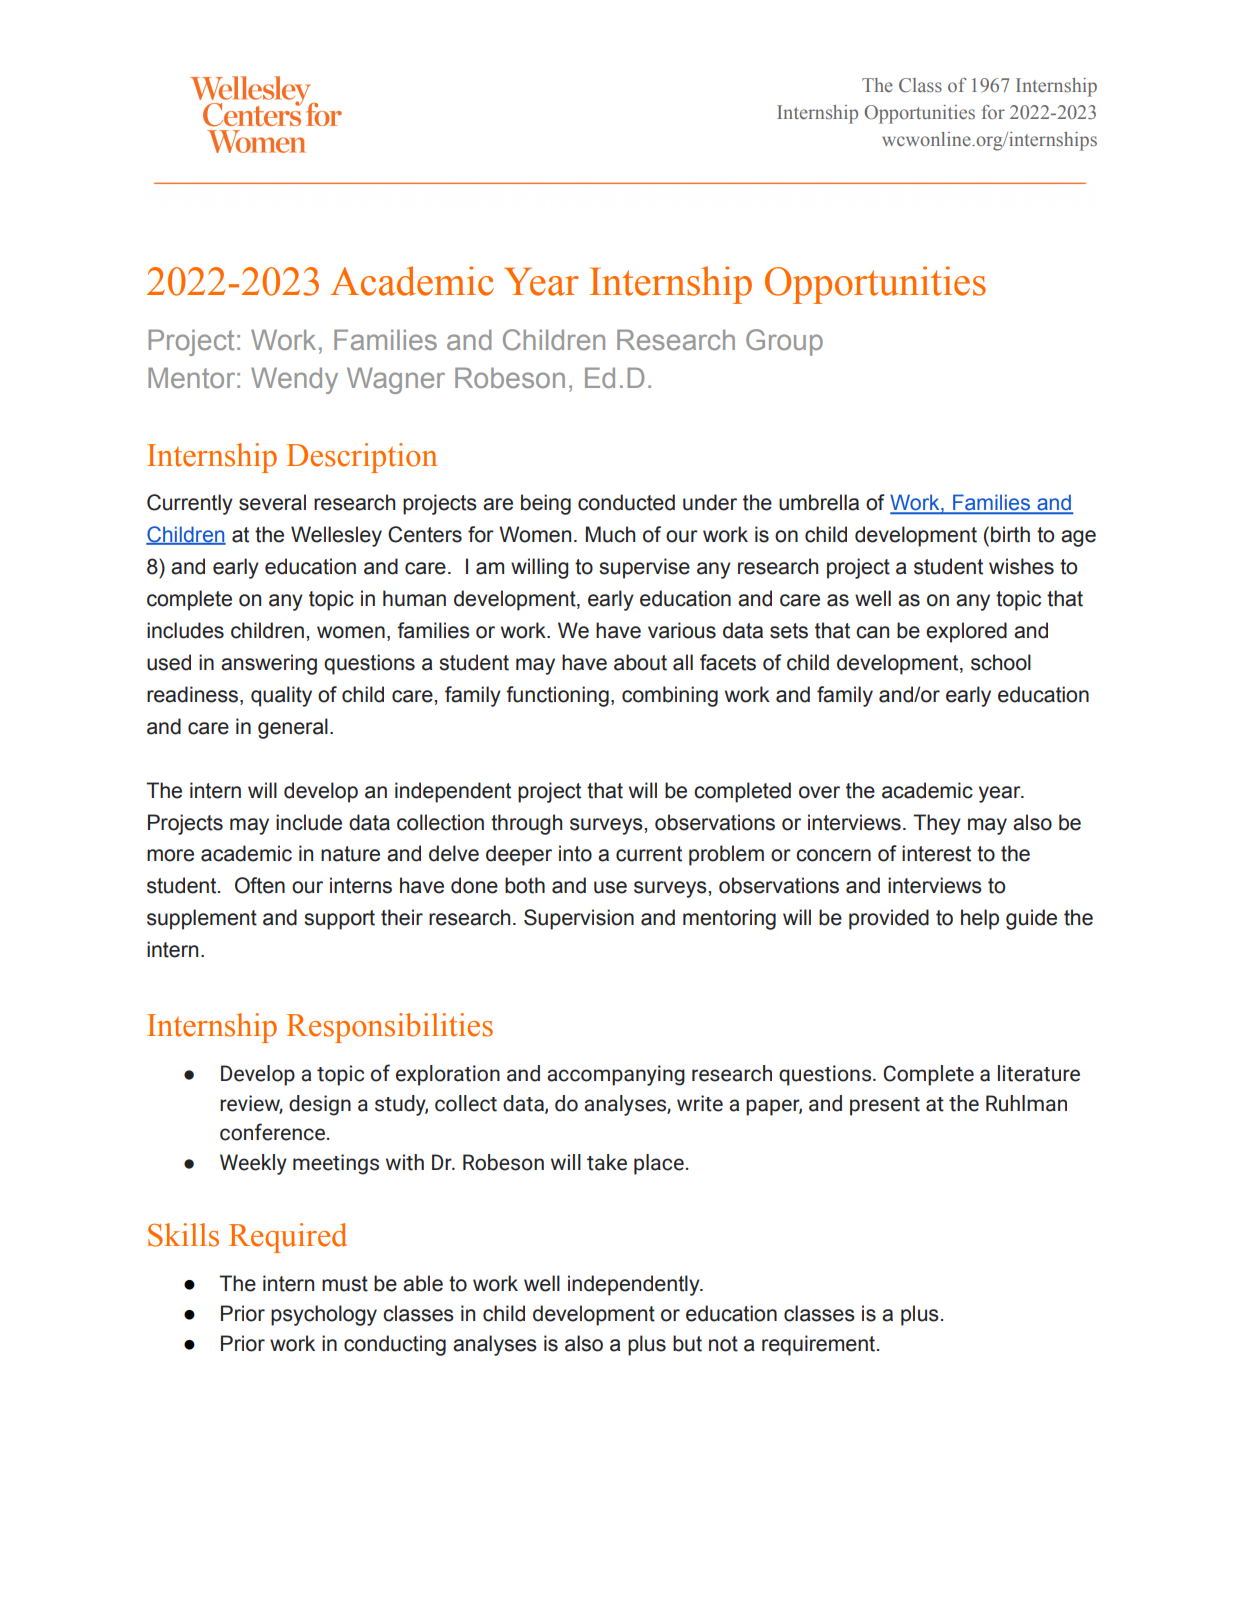 This document has width=1244, height=1610. What do you see at coordinates (293, 728) in the document?
I see `general` at bounding box center [293, 728].
